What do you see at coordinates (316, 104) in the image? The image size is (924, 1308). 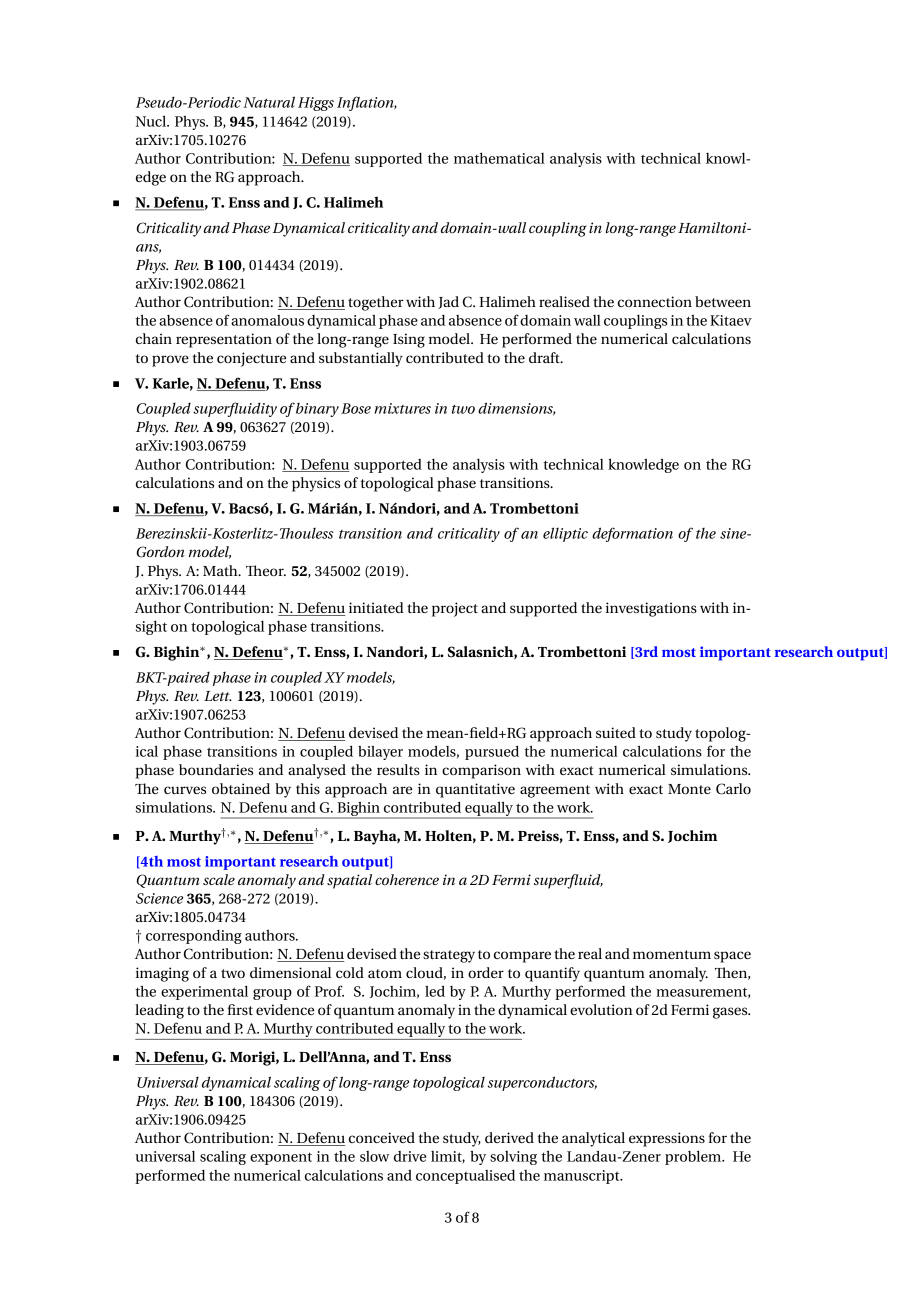 I see `Higgs` at bounding box center [316, 104].
